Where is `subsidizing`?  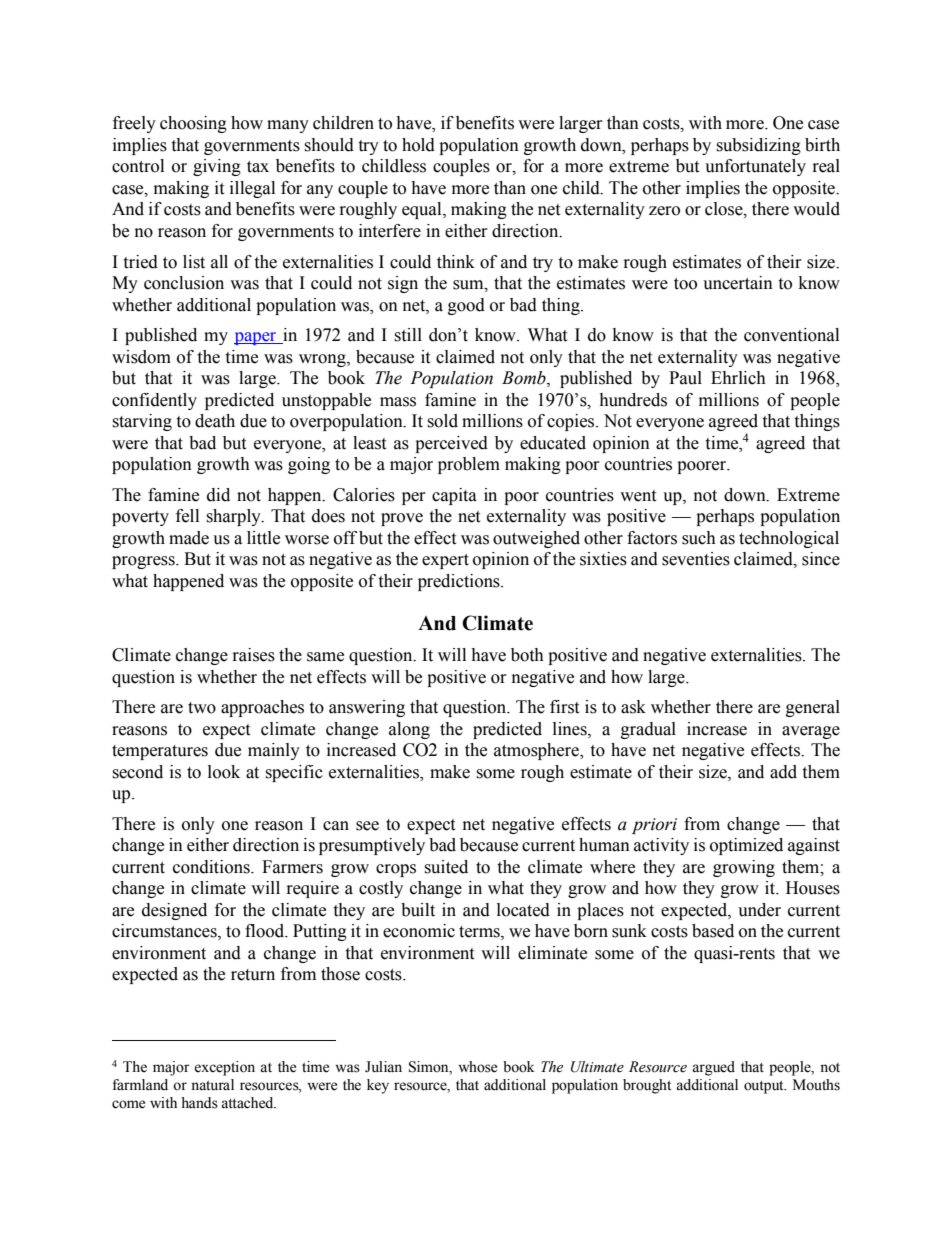
subsidizing is located at coordinates (758, 146).
